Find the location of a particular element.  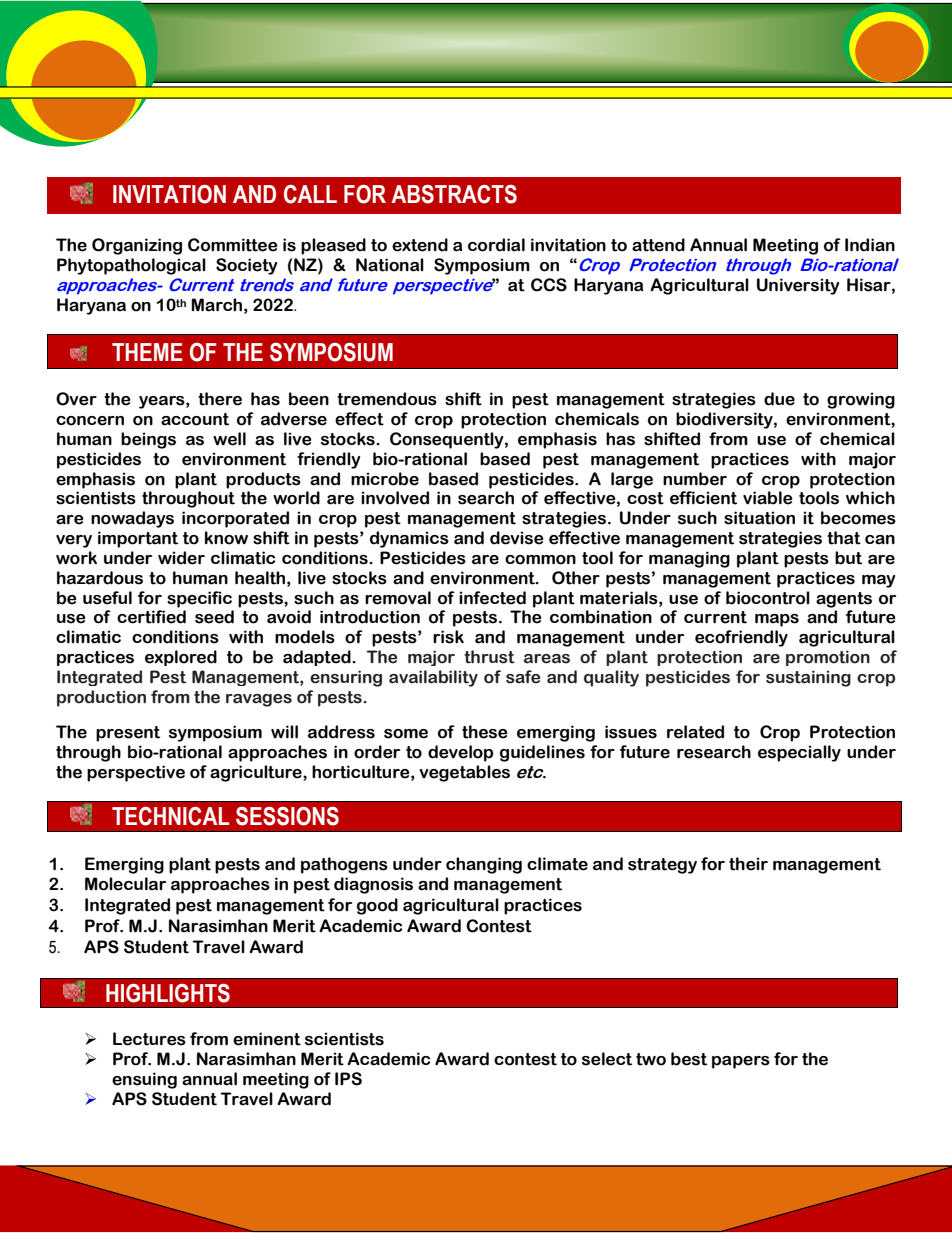

explored is located at coordinates (181, 658).
